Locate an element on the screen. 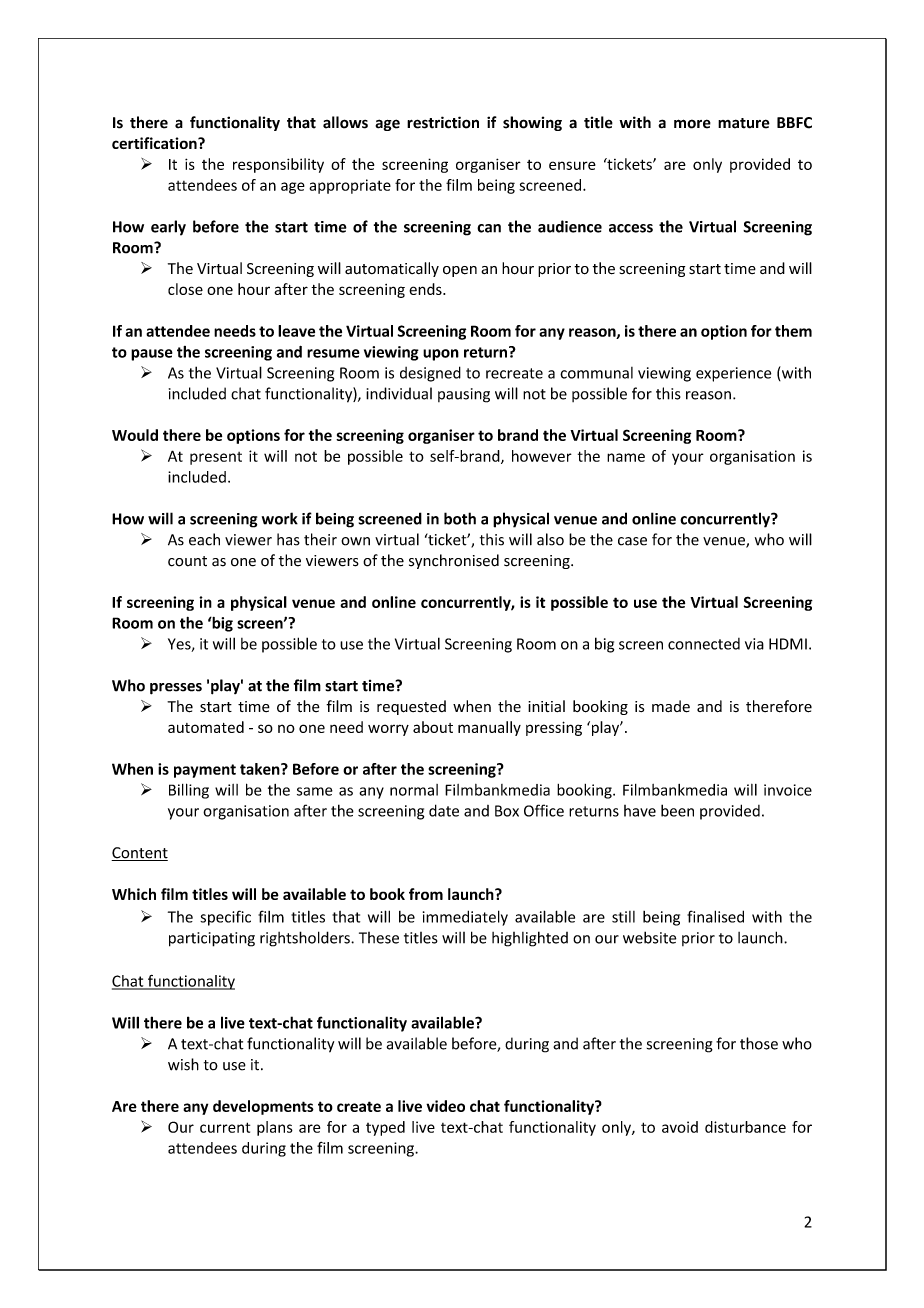  connected is located at coordinates (704, 644).
